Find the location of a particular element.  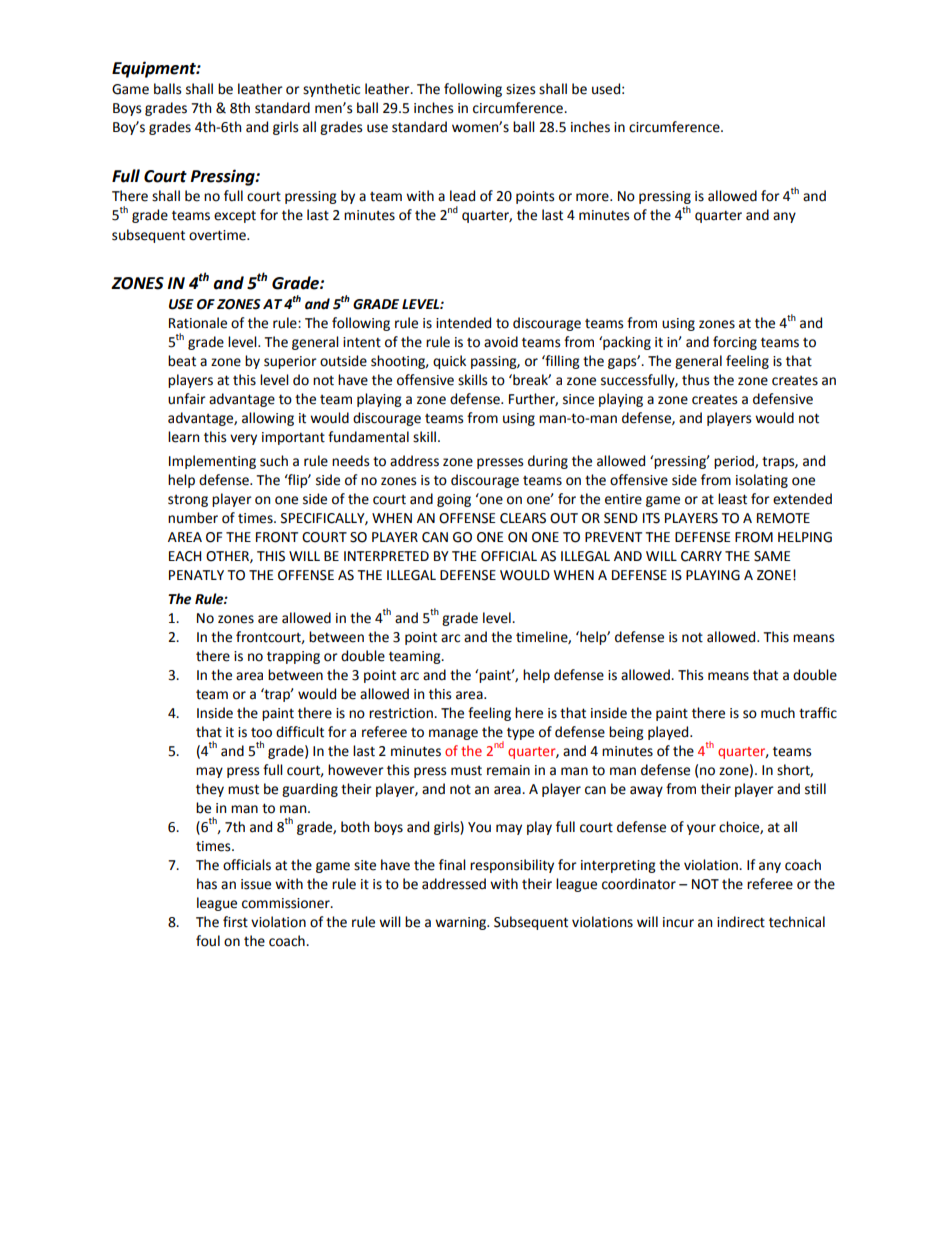

forcing is located at coordinates (735, 343).
